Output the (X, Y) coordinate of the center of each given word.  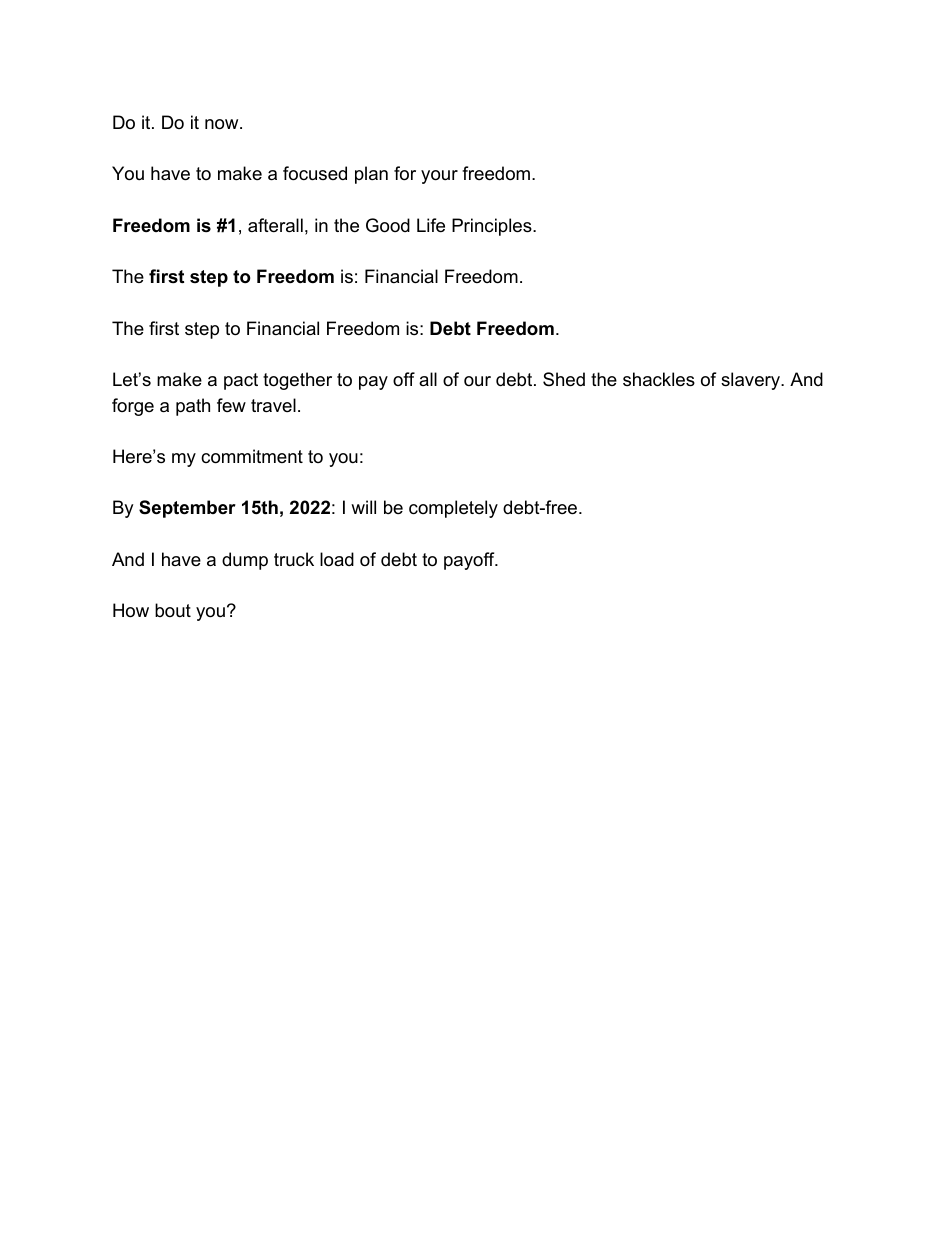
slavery (751, 381)
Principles (493, 227)
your (439, 177)
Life (431, 225)
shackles (659, 379)
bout (173, 610)
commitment (252, 456)
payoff (470, 561)
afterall (275, 225)
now (223, 124)
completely (453, 509)
